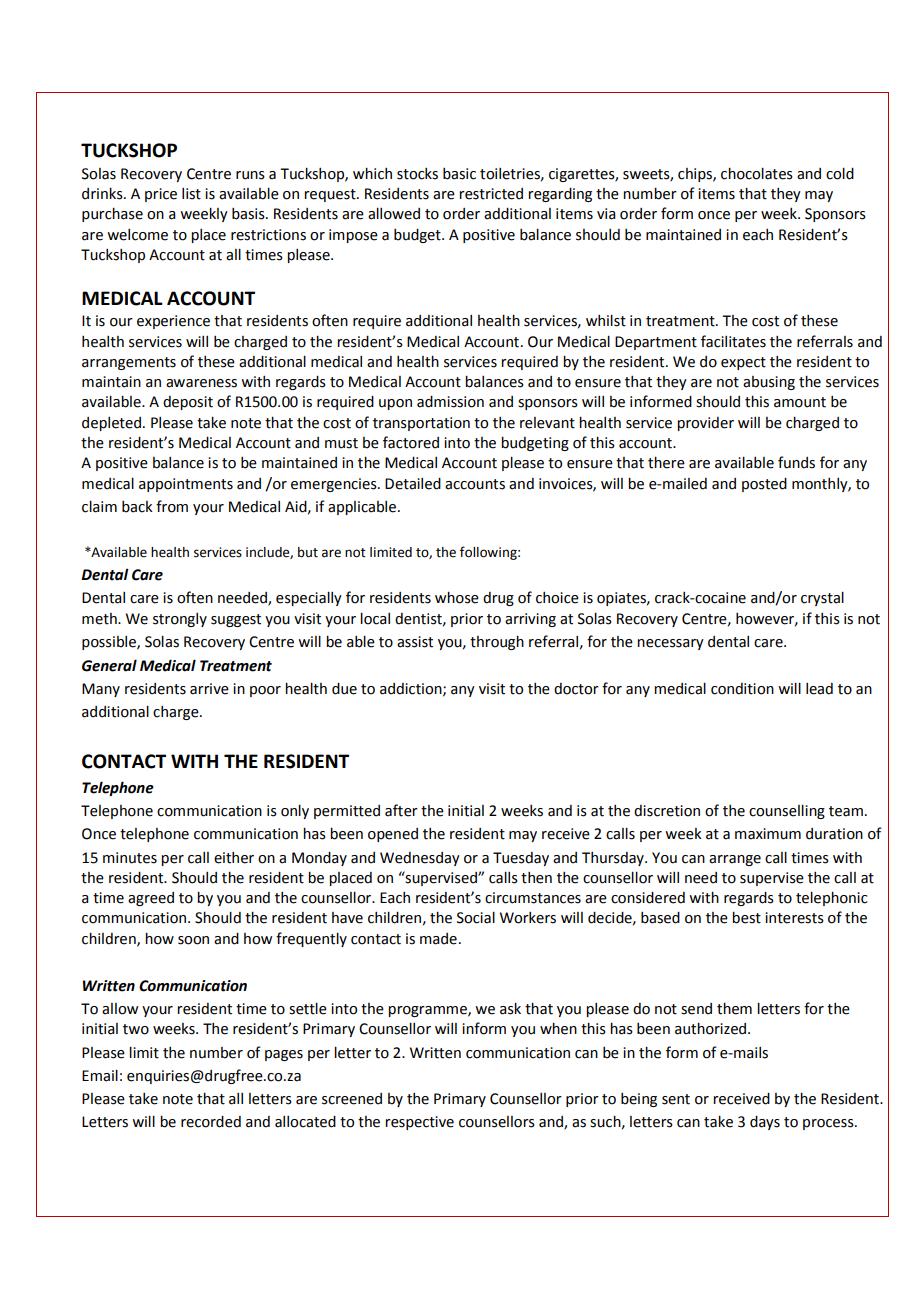  I want to click on respective, so click(419, 1123).
